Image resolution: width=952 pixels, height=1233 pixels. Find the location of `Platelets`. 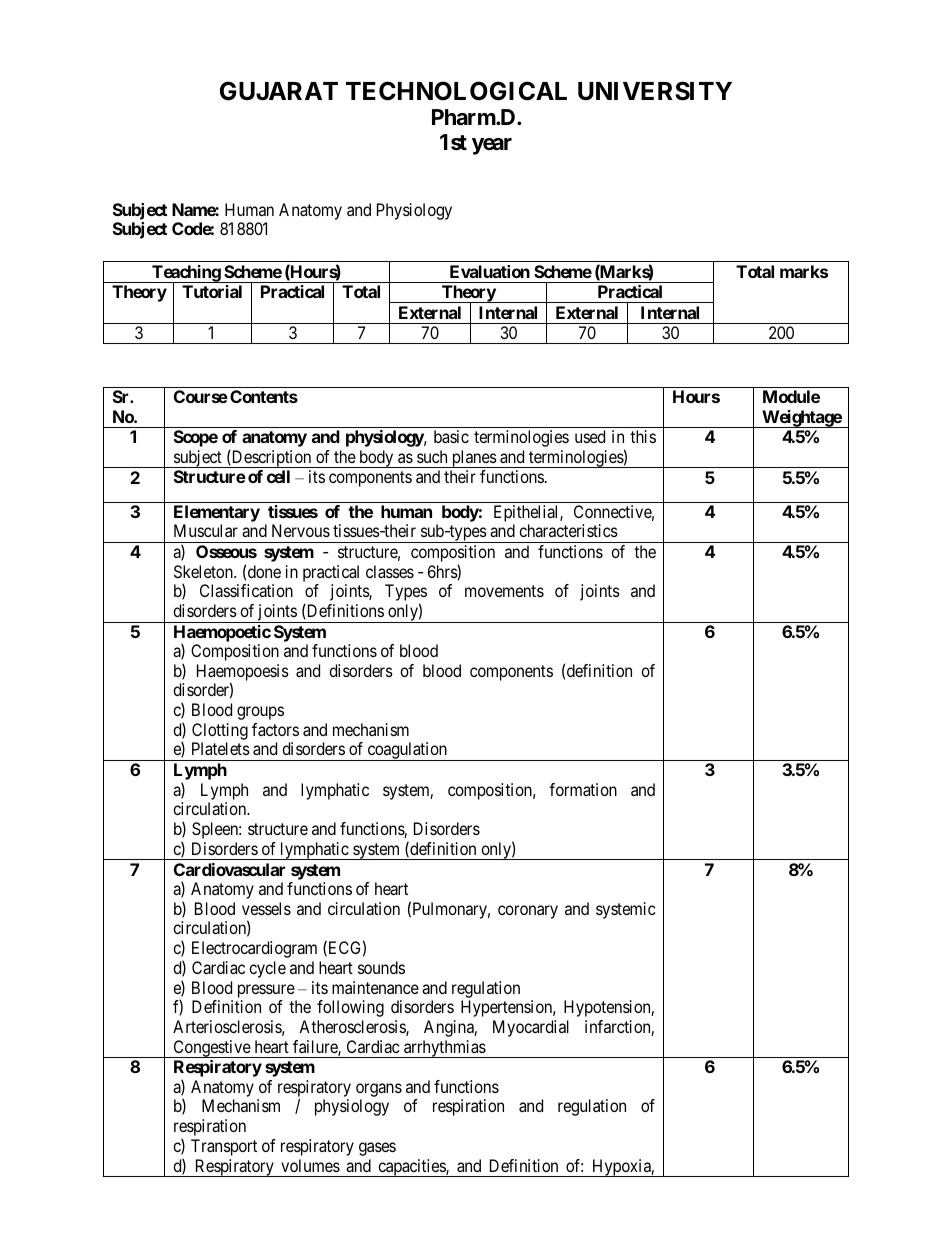

Platelets is located at coordinates (221, 748).
